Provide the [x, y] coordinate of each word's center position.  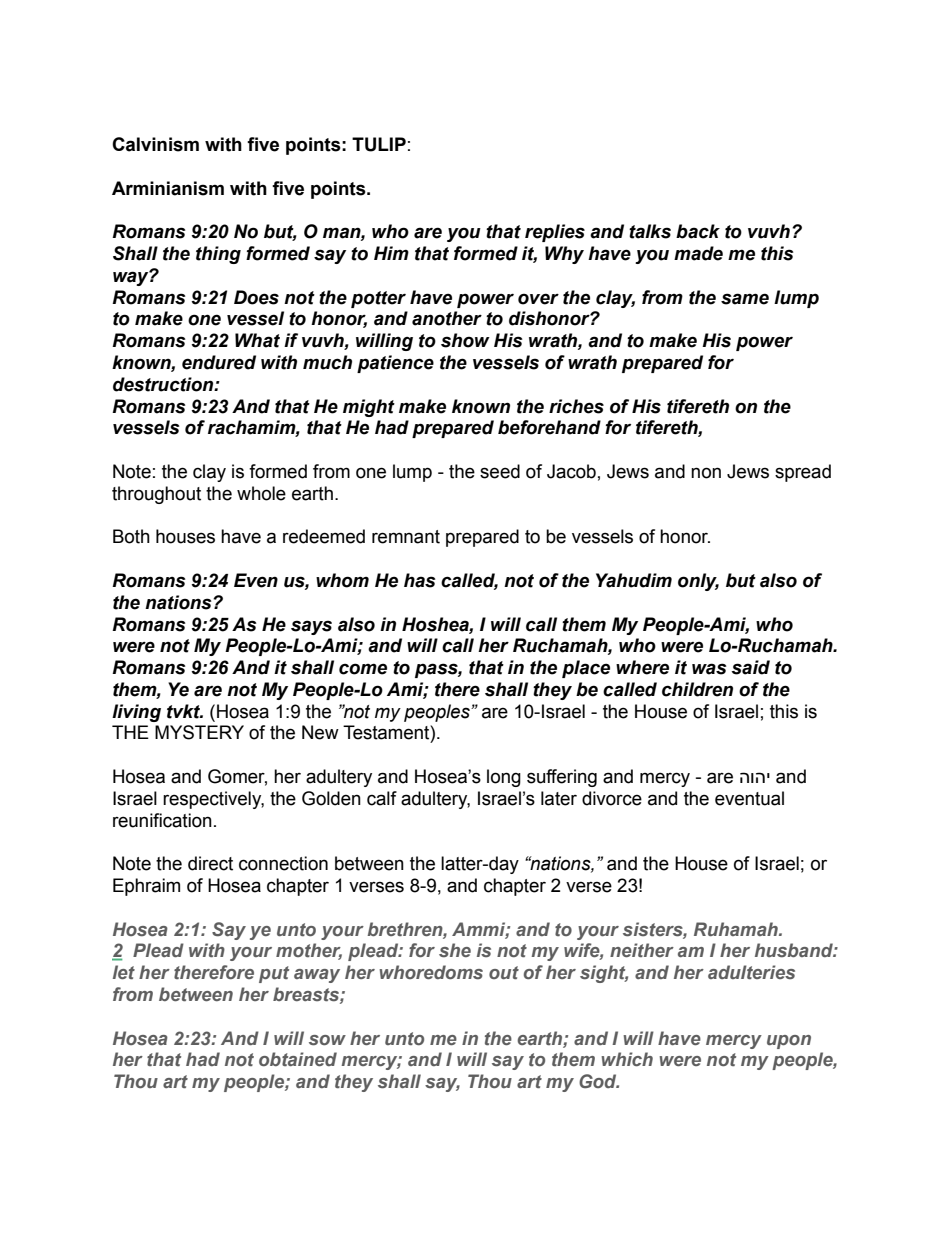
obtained [298, 1059]
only [698, 582]
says [311, 627]
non [706, 473]
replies [555, 233]
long [504, 778]
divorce [612, 798]
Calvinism [155, 144]
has [420, 580]
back [698, 231]
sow [327, 1040]
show [465, 340]
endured [219, 362]
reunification [162, 820]
